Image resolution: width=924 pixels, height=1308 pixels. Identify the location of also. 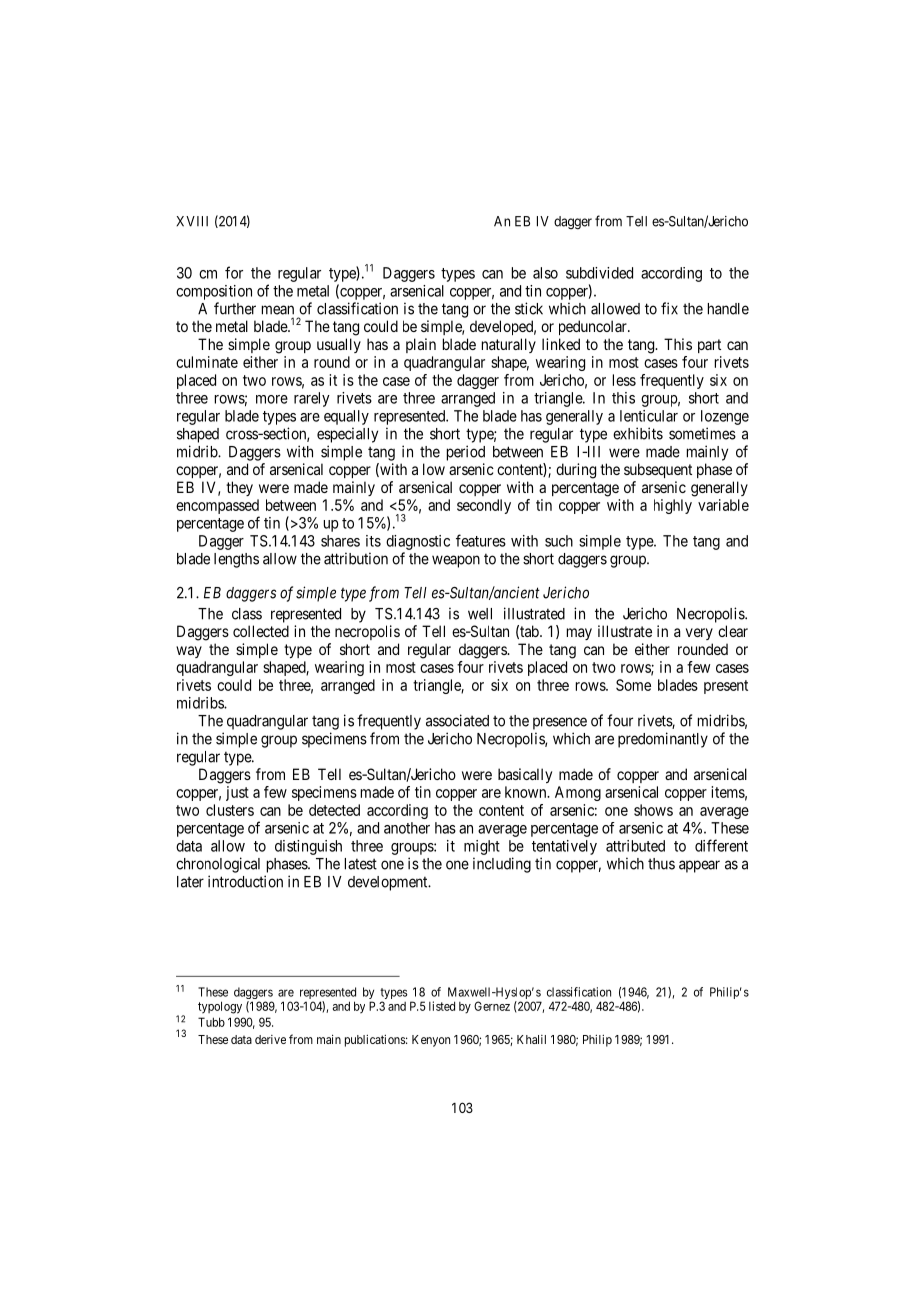
(545, 273).
